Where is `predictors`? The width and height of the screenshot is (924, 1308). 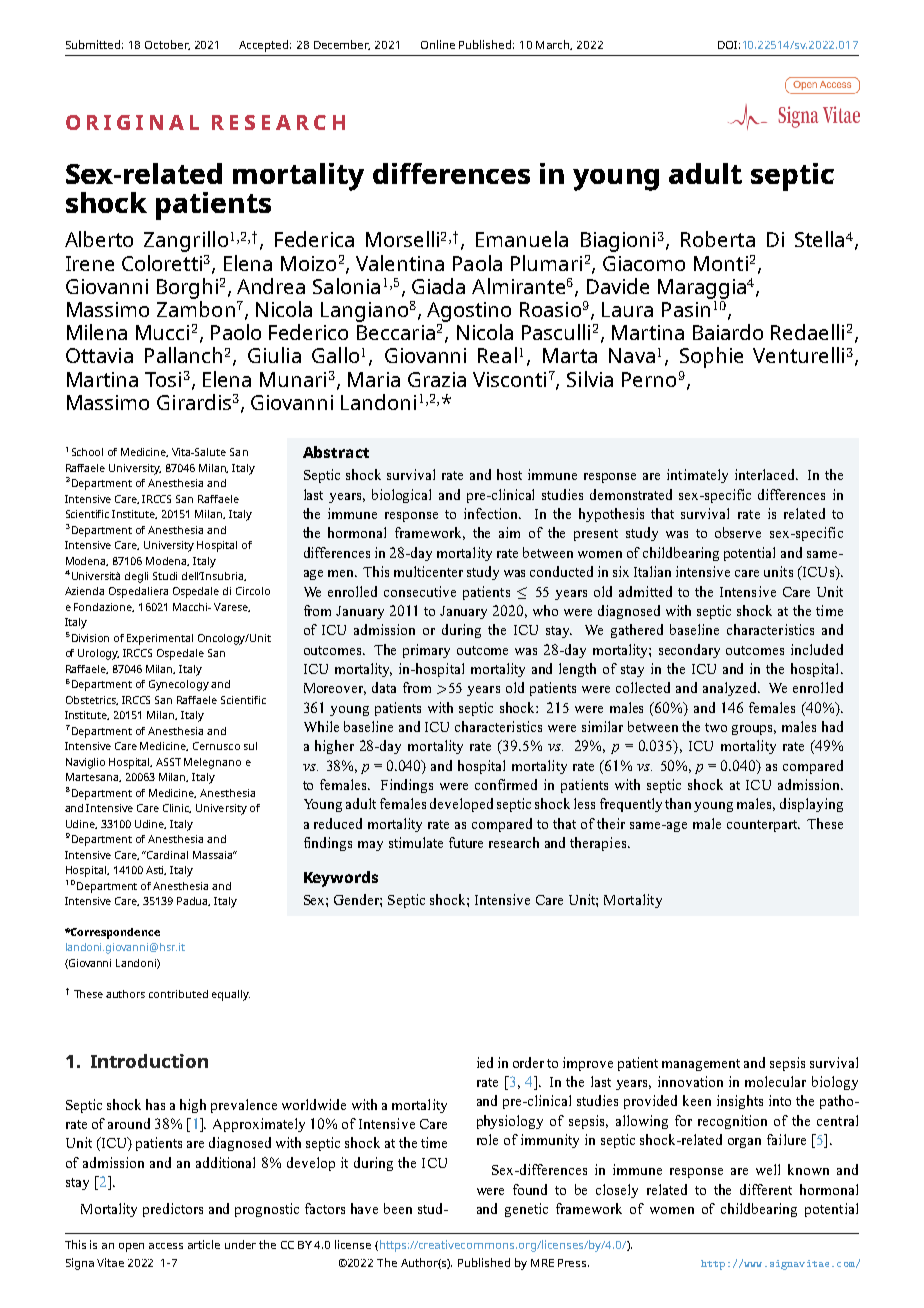 predictors is located at coordinates (173, 1210).
